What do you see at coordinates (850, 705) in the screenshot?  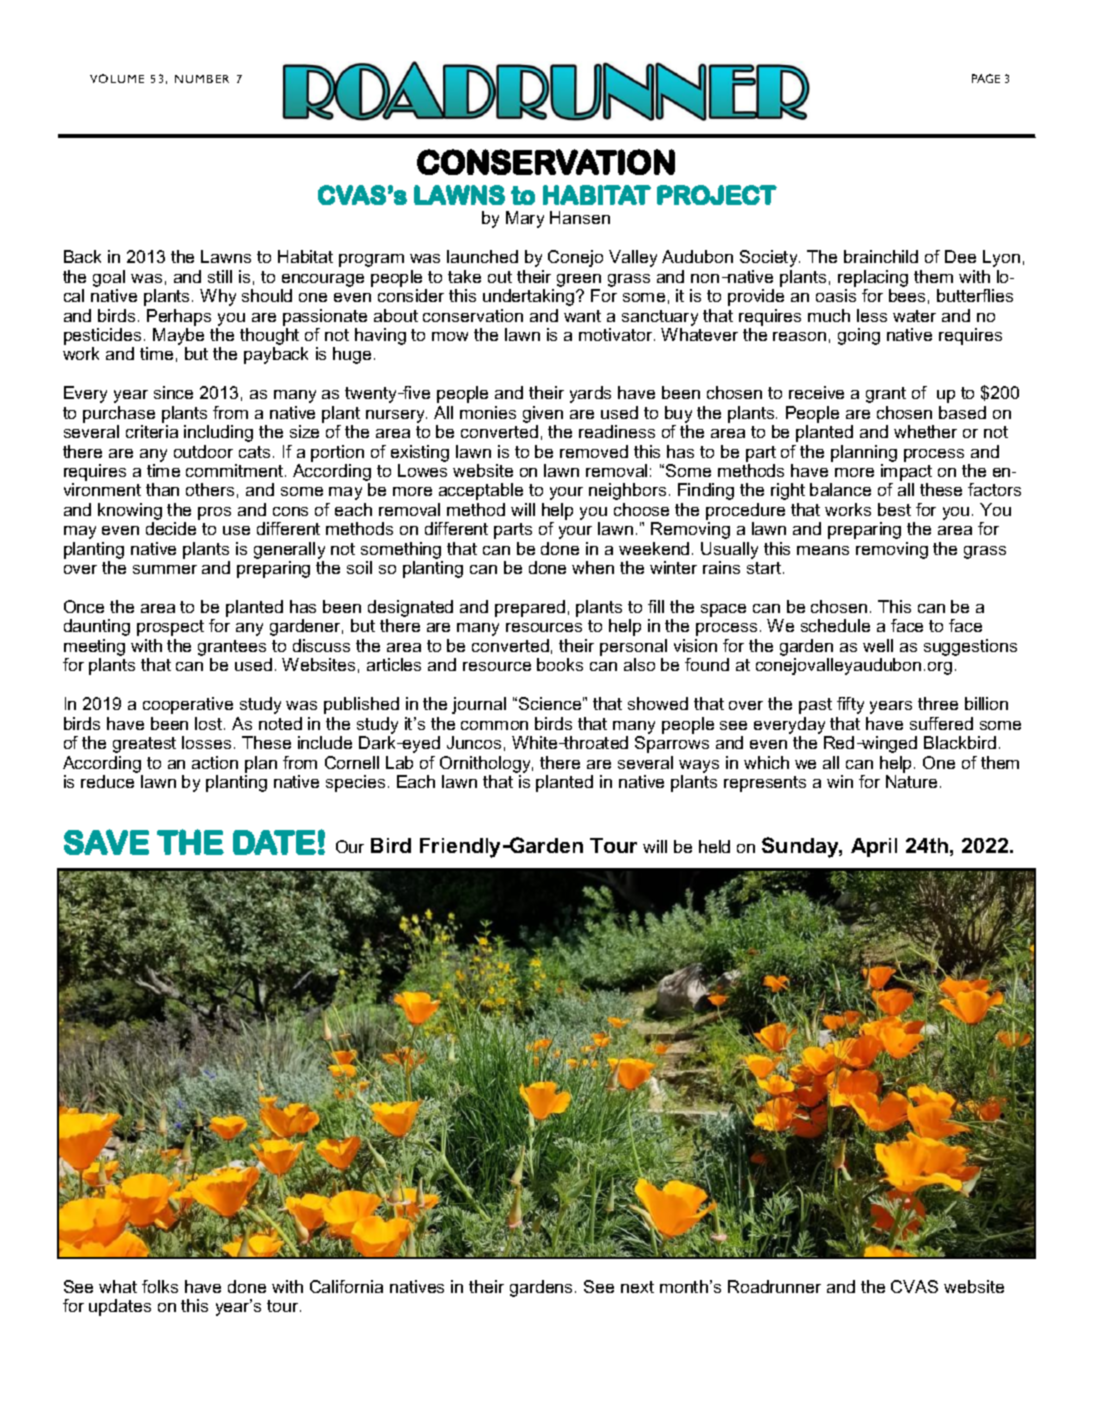 I see `fifty` at bounding box center [850, 705].
